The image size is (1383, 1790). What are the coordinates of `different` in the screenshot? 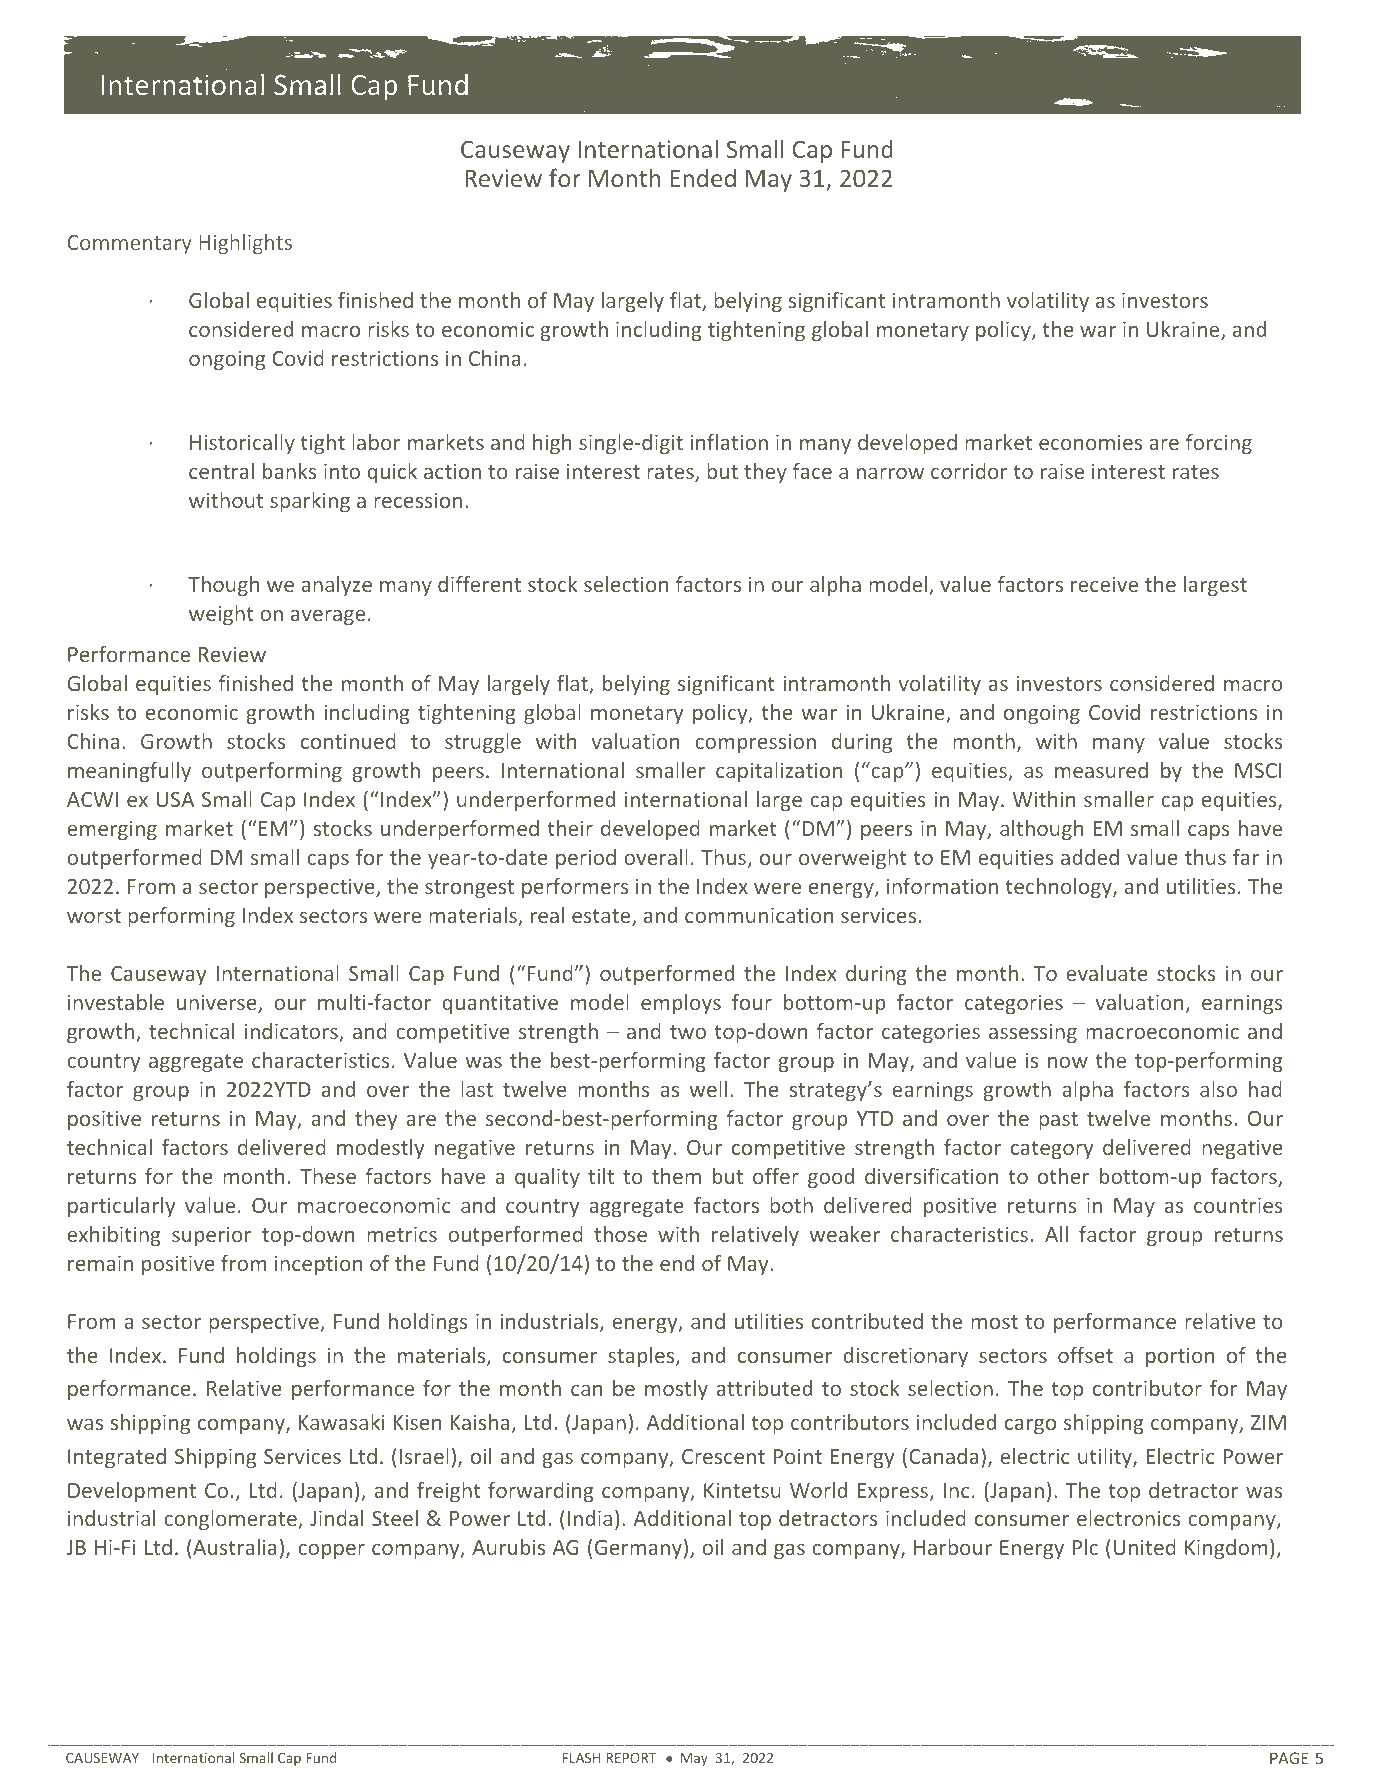 It's located at (479, 584).
